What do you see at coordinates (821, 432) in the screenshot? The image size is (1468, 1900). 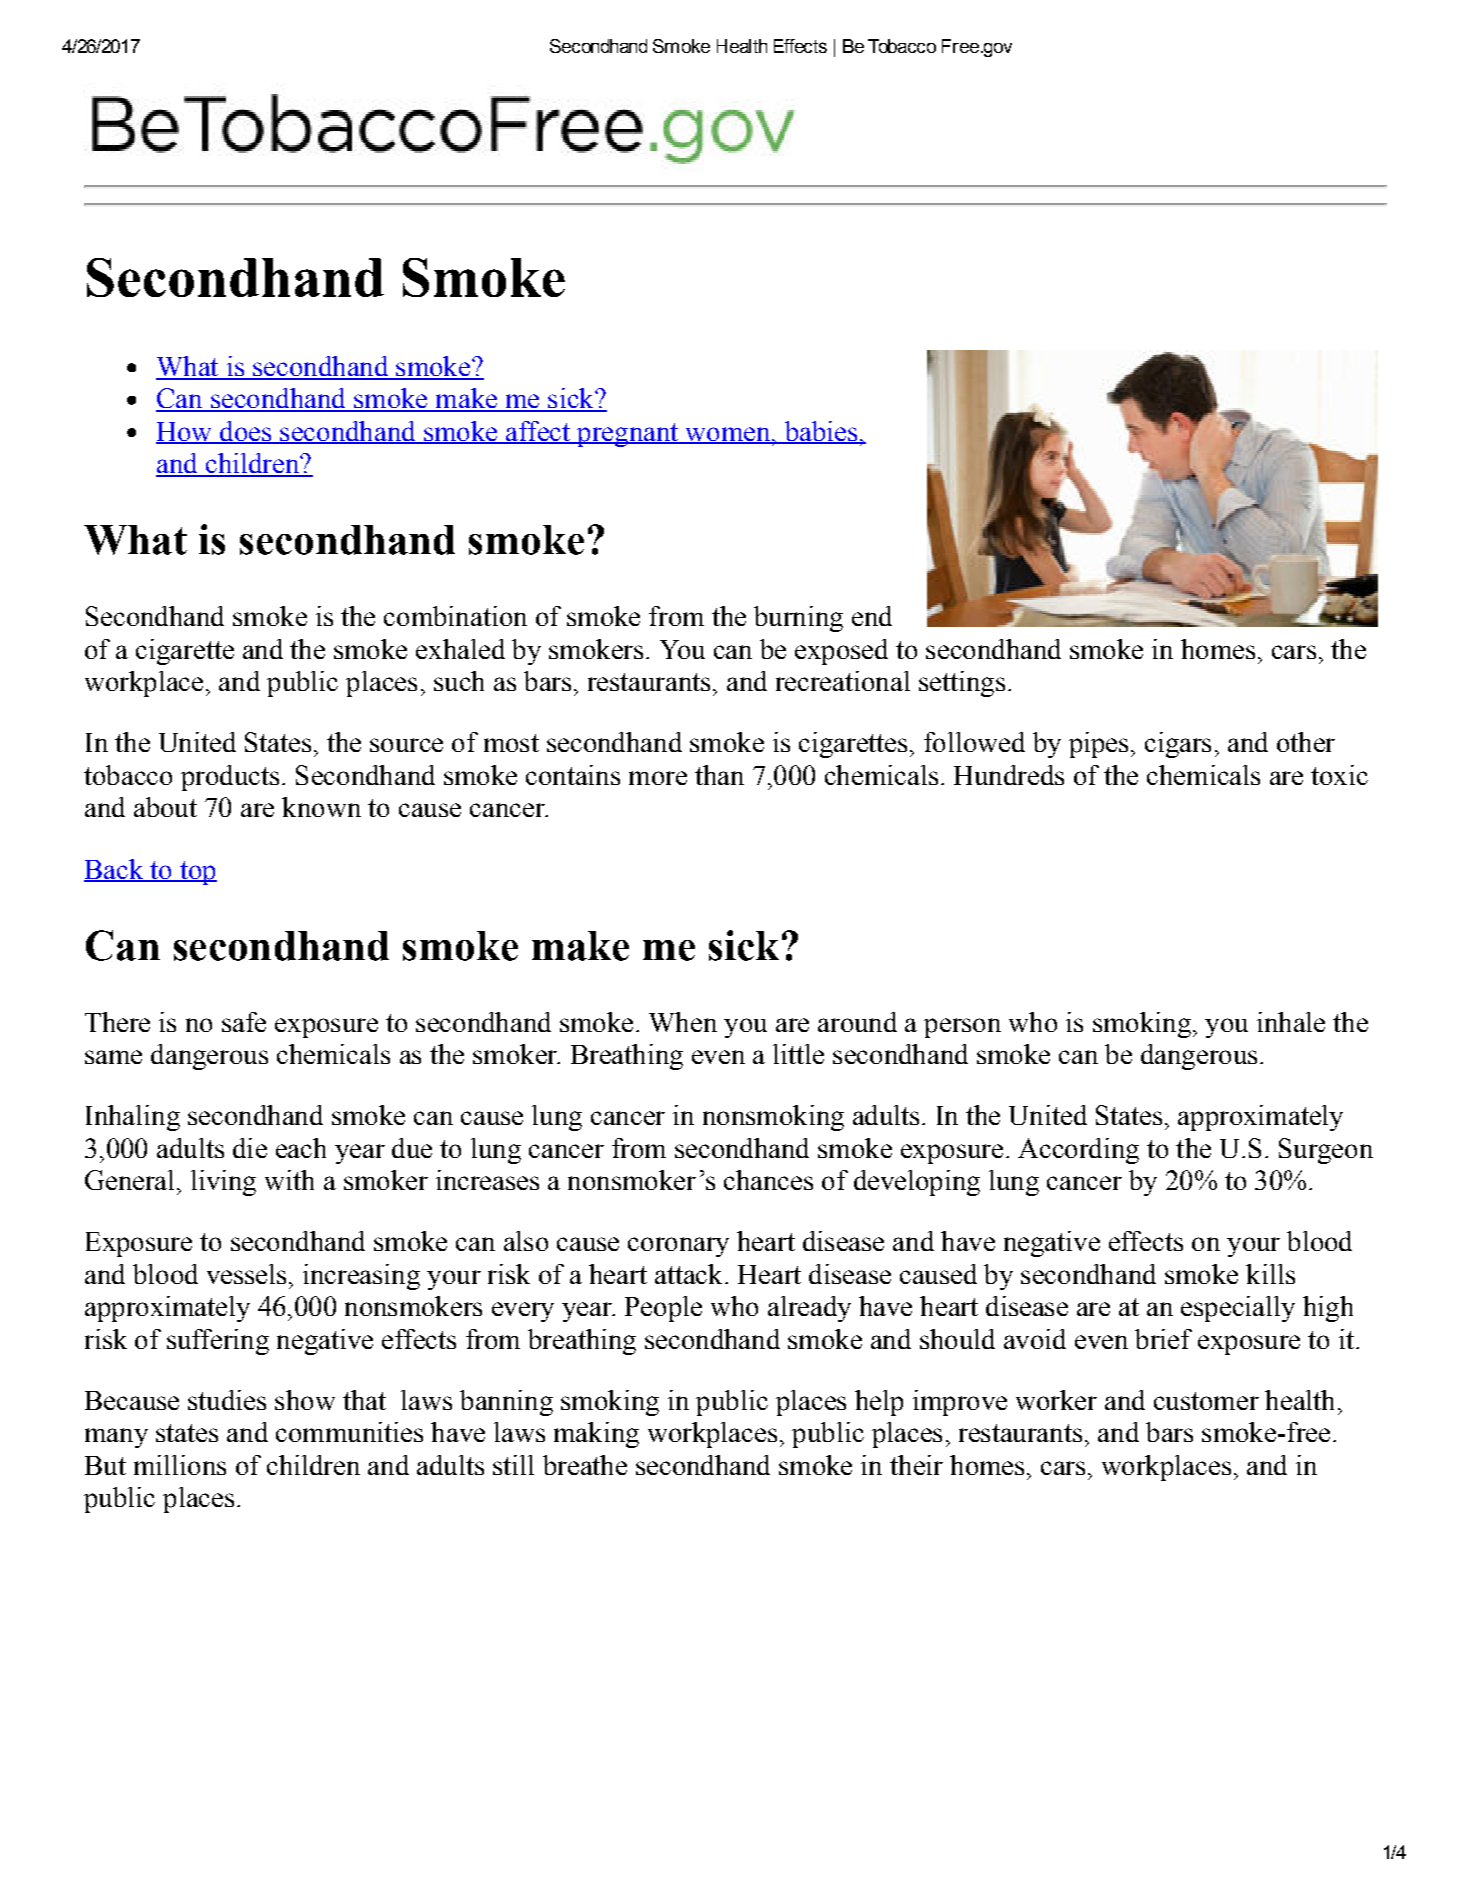 I see `babies` at bounding box center [821, 432].
